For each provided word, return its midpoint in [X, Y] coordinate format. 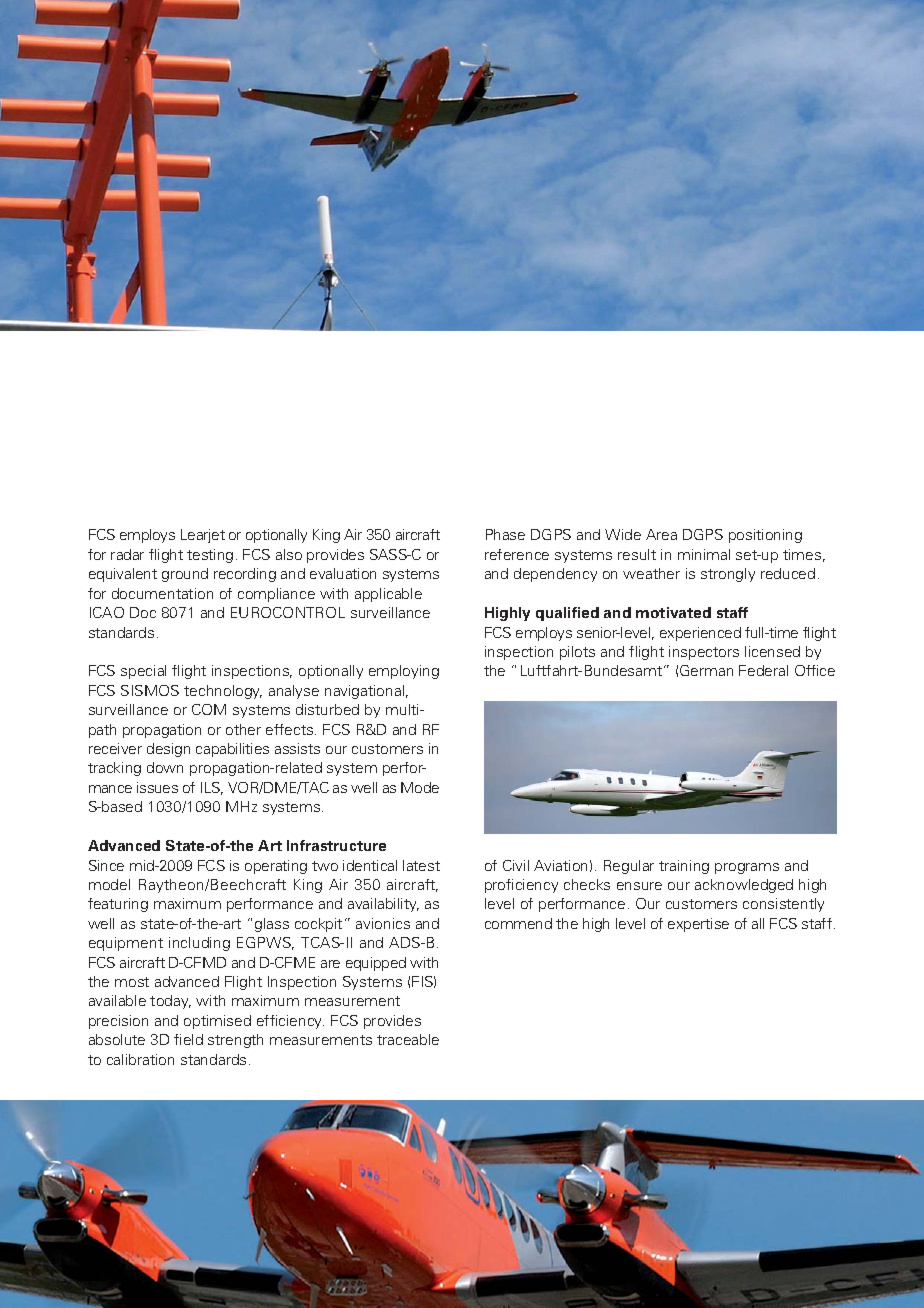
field [188, 1039]
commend [518, 923]
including [199, 944]
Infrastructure [336, 845]
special [143, 672]
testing [210, 556]
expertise [698, 925]
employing [404, 672]
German [706, 670]
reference [517, 554]
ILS [212, 788]
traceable [408, 1039]
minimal [704, 554]
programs [747, 868]
